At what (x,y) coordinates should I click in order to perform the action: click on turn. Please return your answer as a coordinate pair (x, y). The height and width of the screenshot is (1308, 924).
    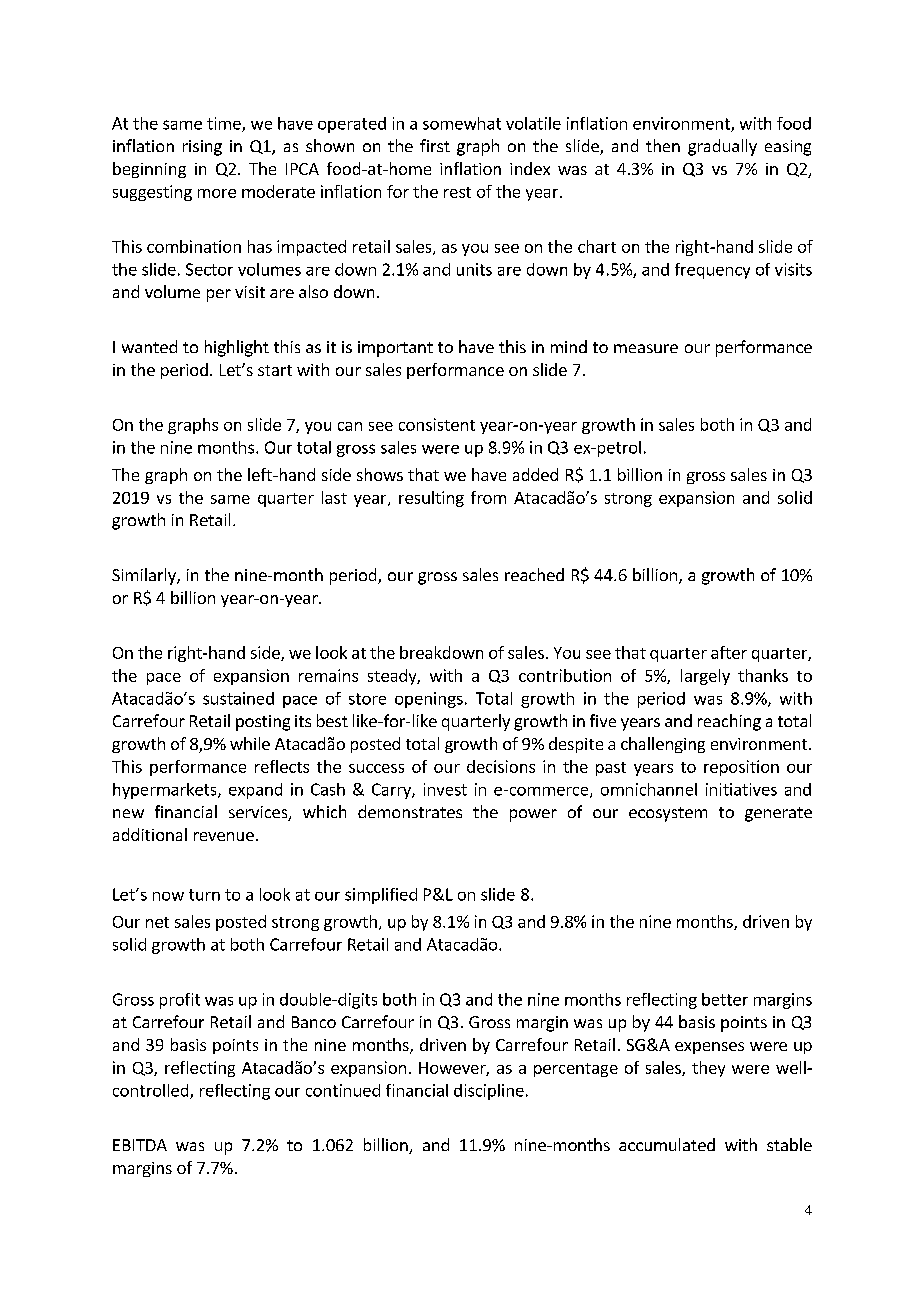
    Looking at the image, I should click on (204, 895).
